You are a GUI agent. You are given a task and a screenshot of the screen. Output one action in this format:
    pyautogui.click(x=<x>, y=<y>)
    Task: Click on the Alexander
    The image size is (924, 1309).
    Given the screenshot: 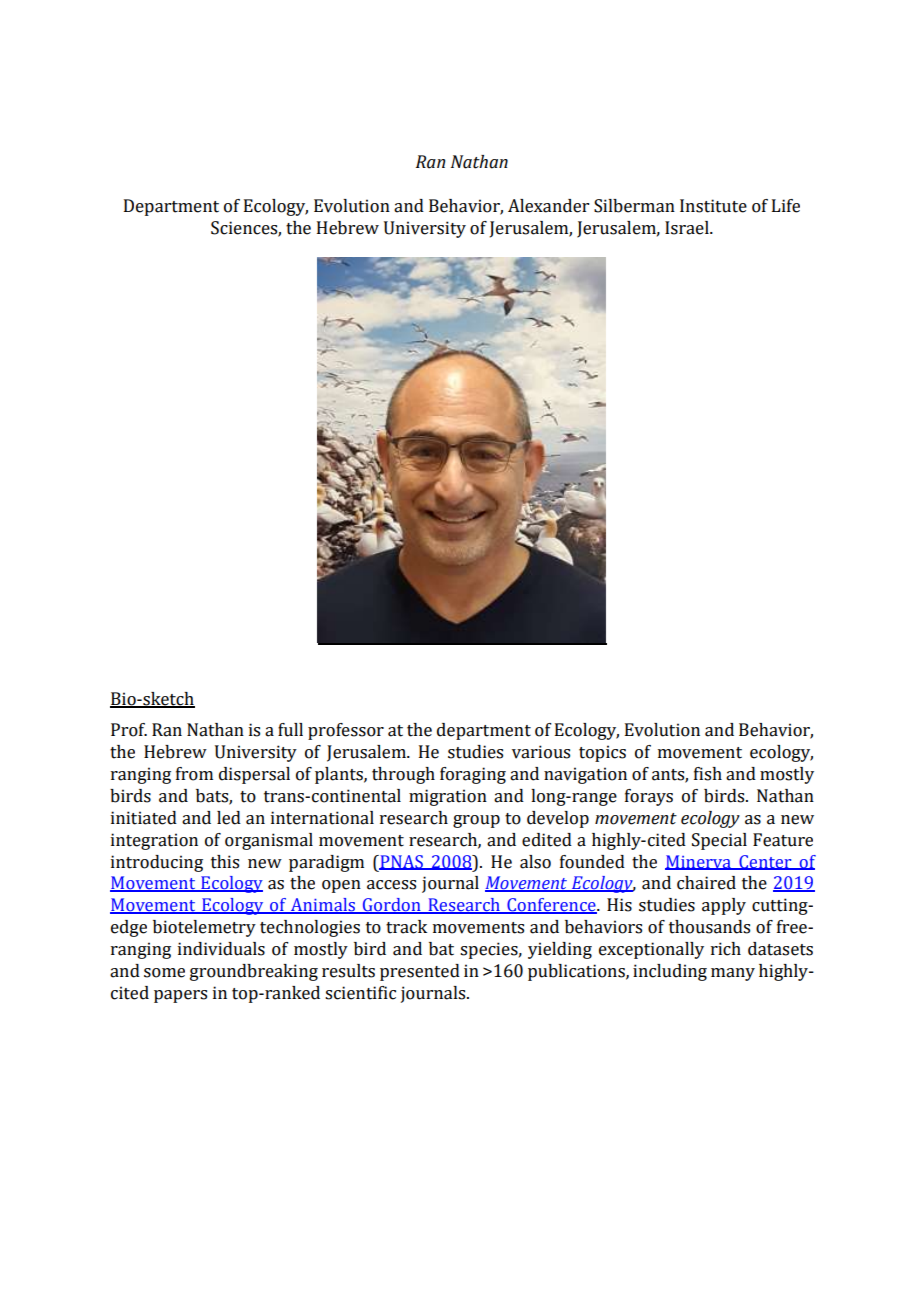 What is the action you would take?
    pyautogui.click(x=548, y=206)
